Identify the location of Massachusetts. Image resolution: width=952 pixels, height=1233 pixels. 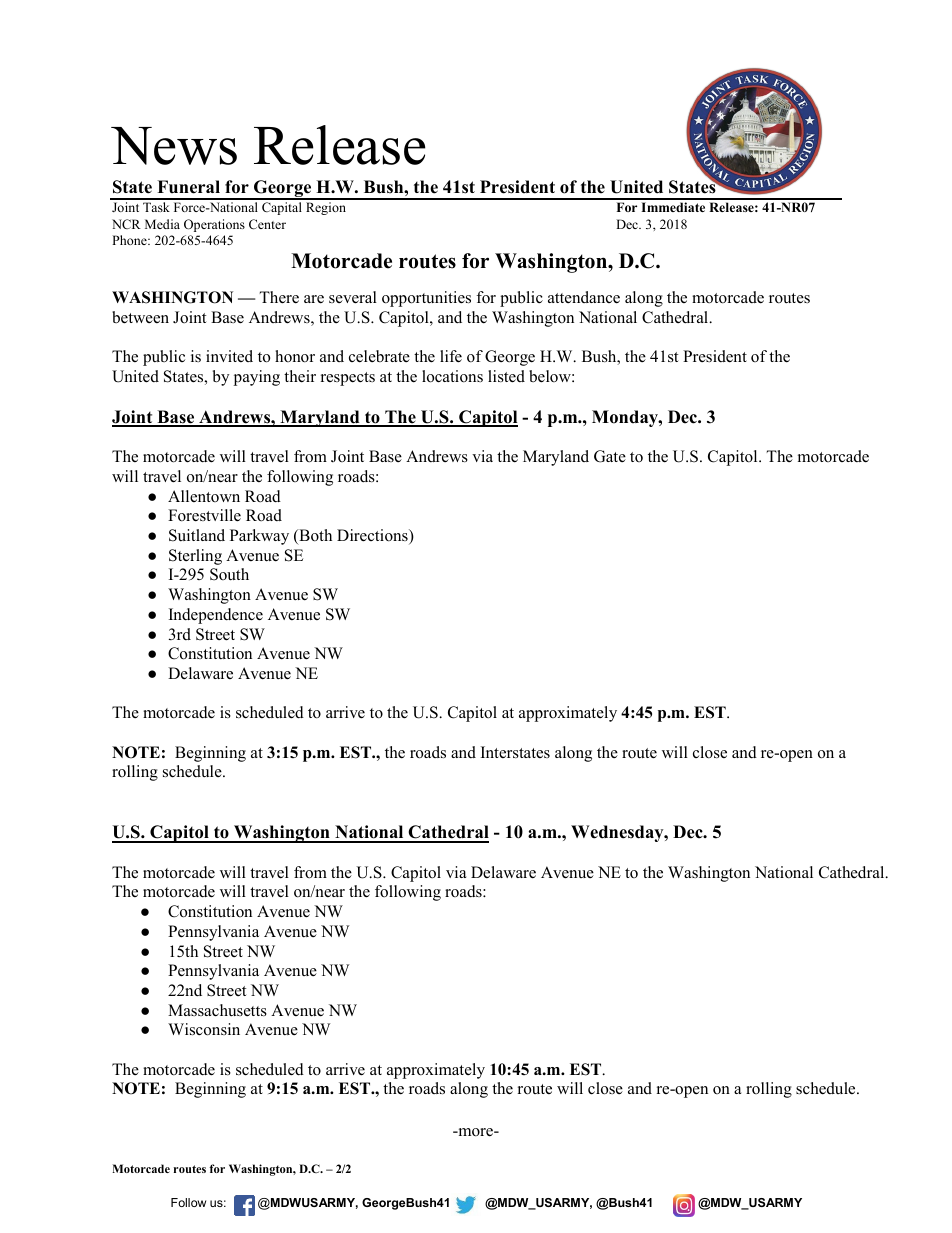
(217, 1010).
